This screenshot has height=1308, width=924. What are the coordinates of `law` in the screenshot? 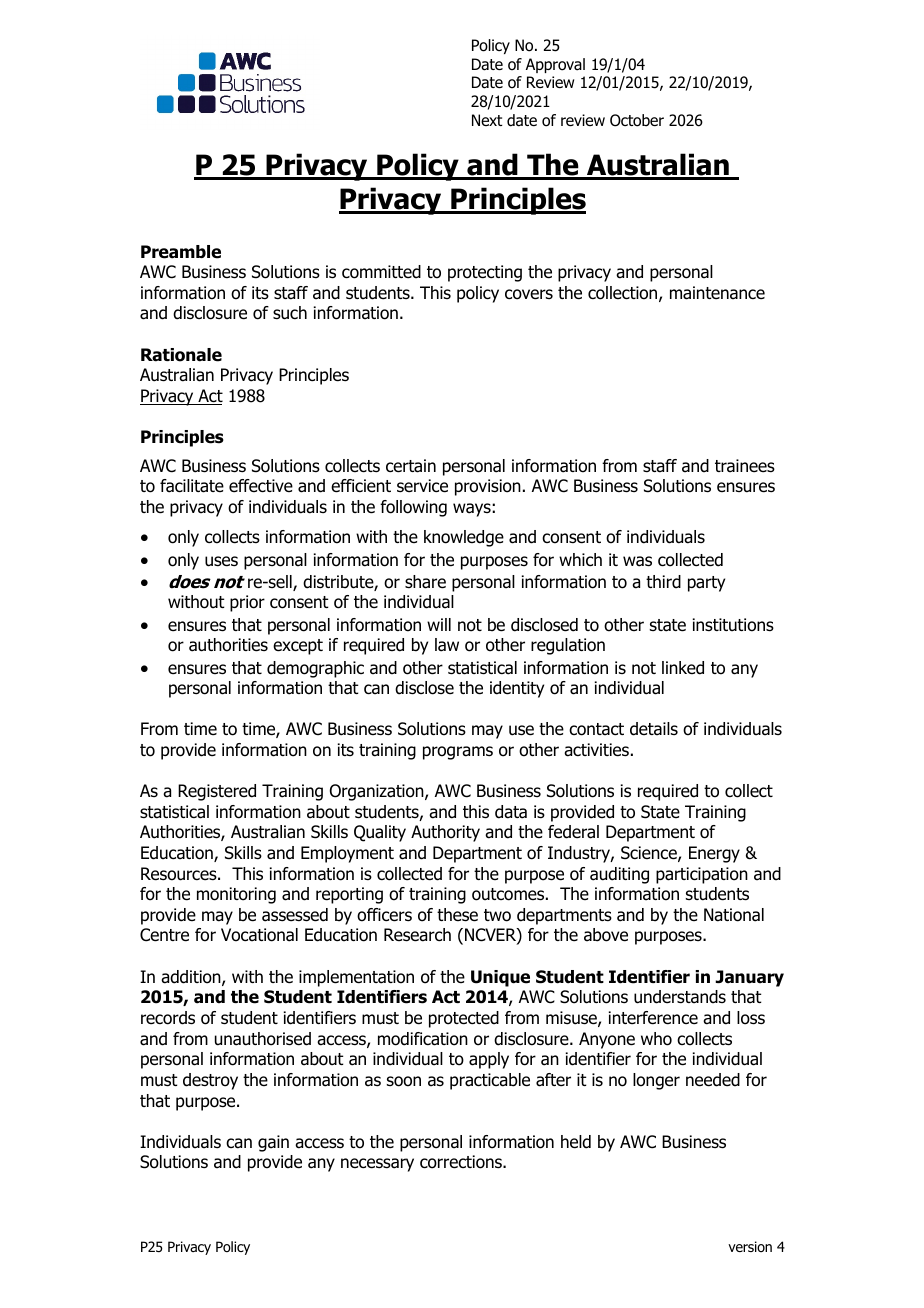 It's located at (447, 645).
